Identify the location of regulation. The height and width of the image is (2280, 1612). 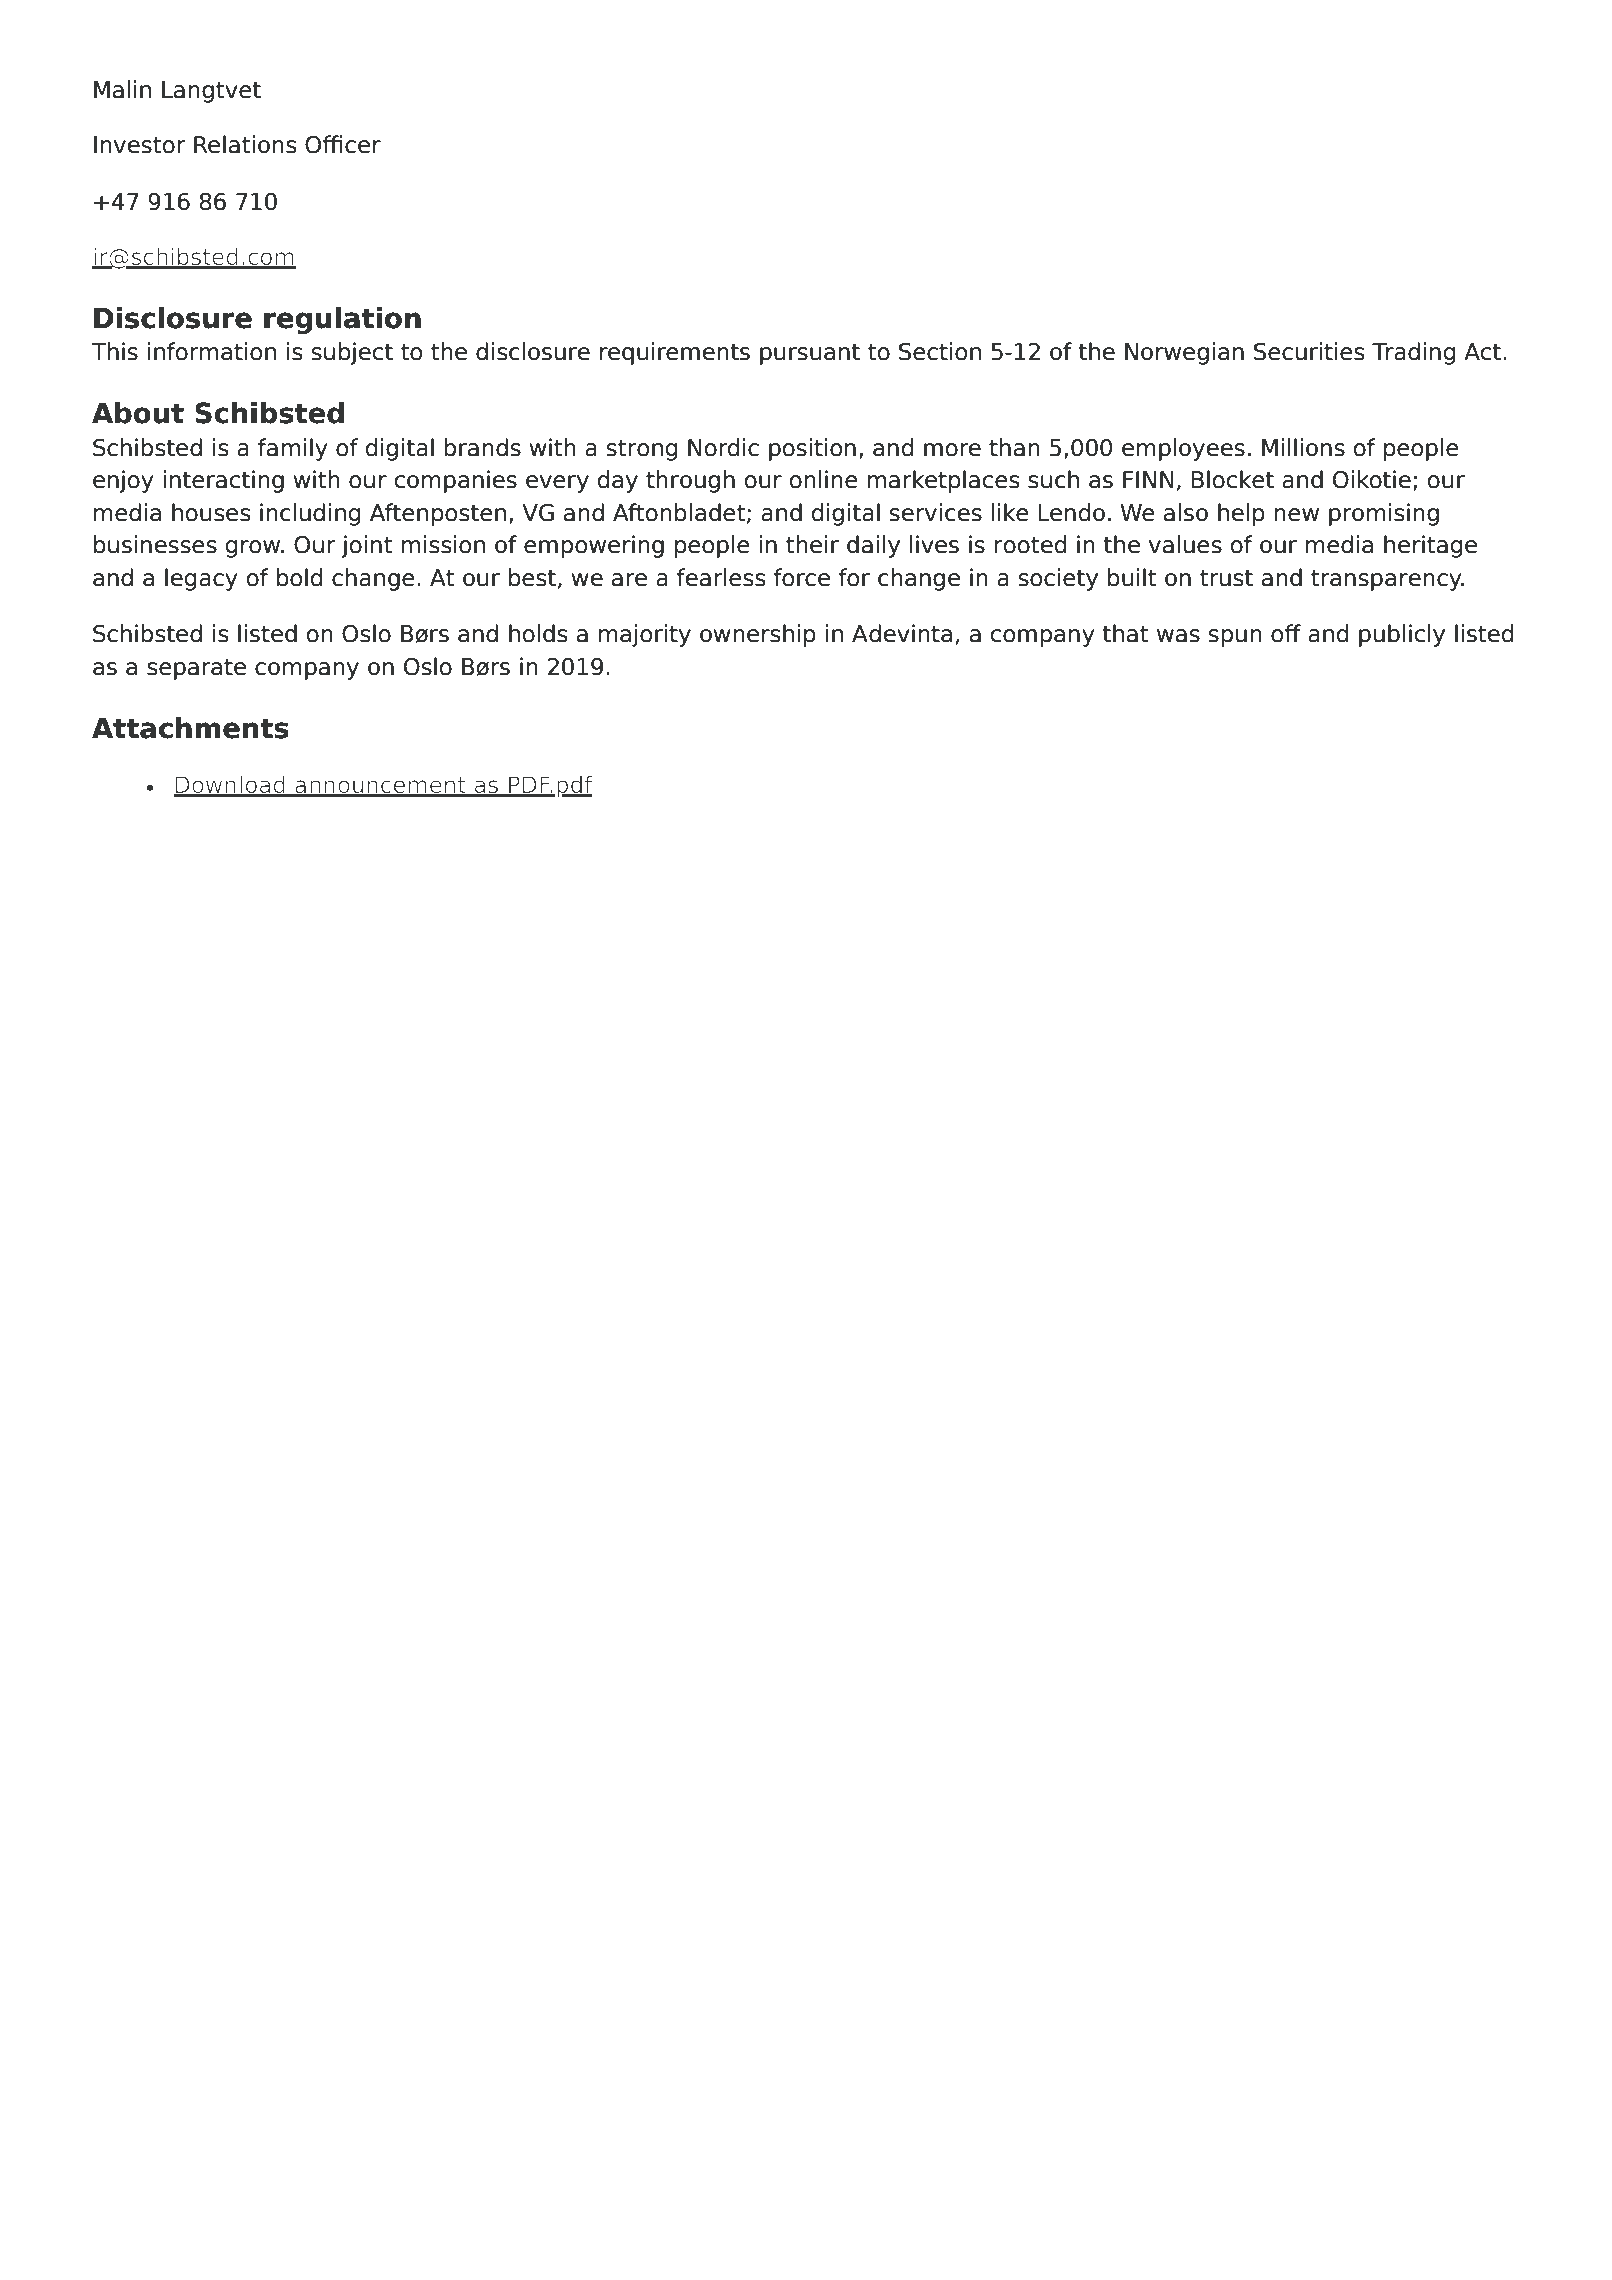
(342, 320).
